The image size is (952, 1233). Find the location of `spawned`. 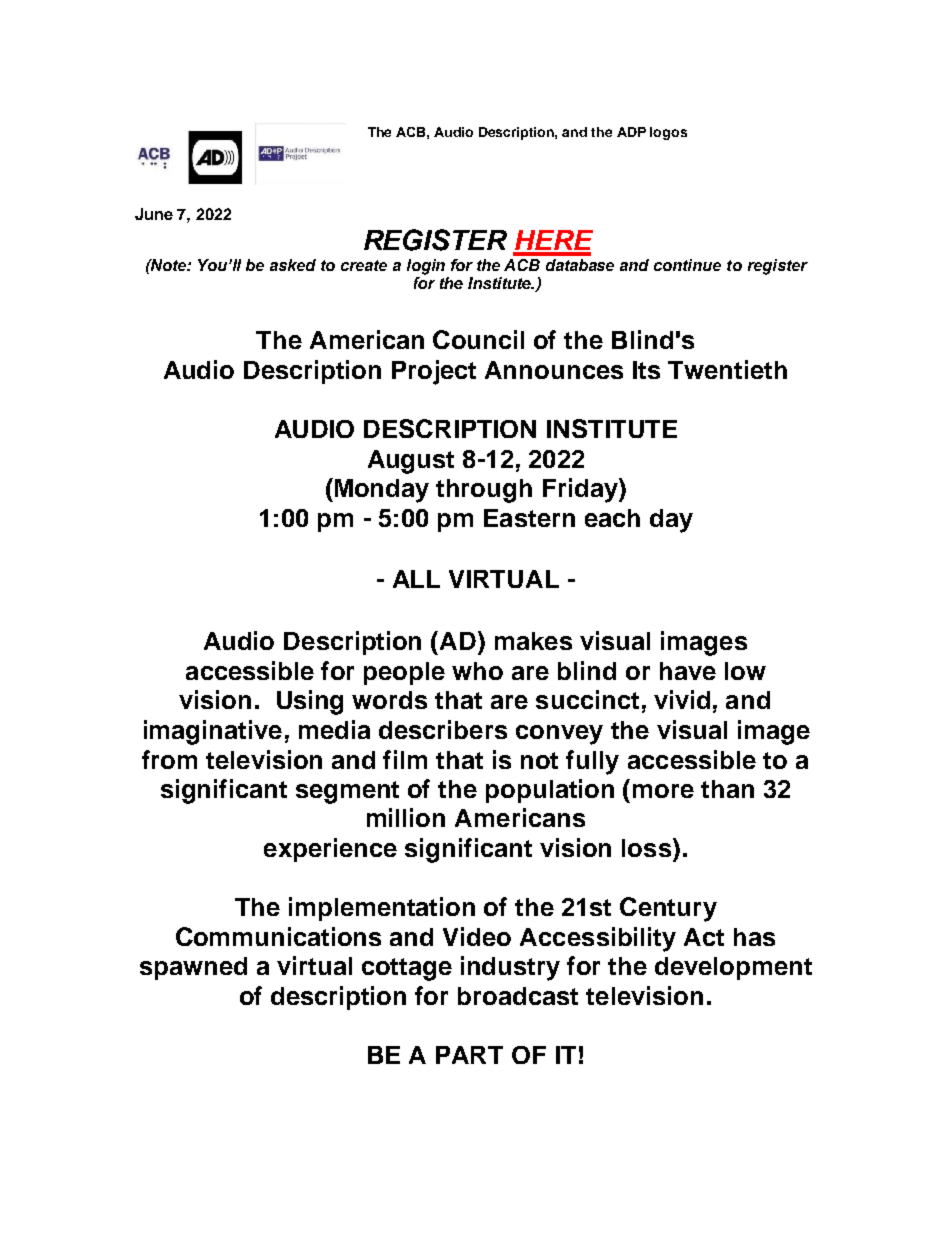

spawned is located at coordinates (193, 968).
